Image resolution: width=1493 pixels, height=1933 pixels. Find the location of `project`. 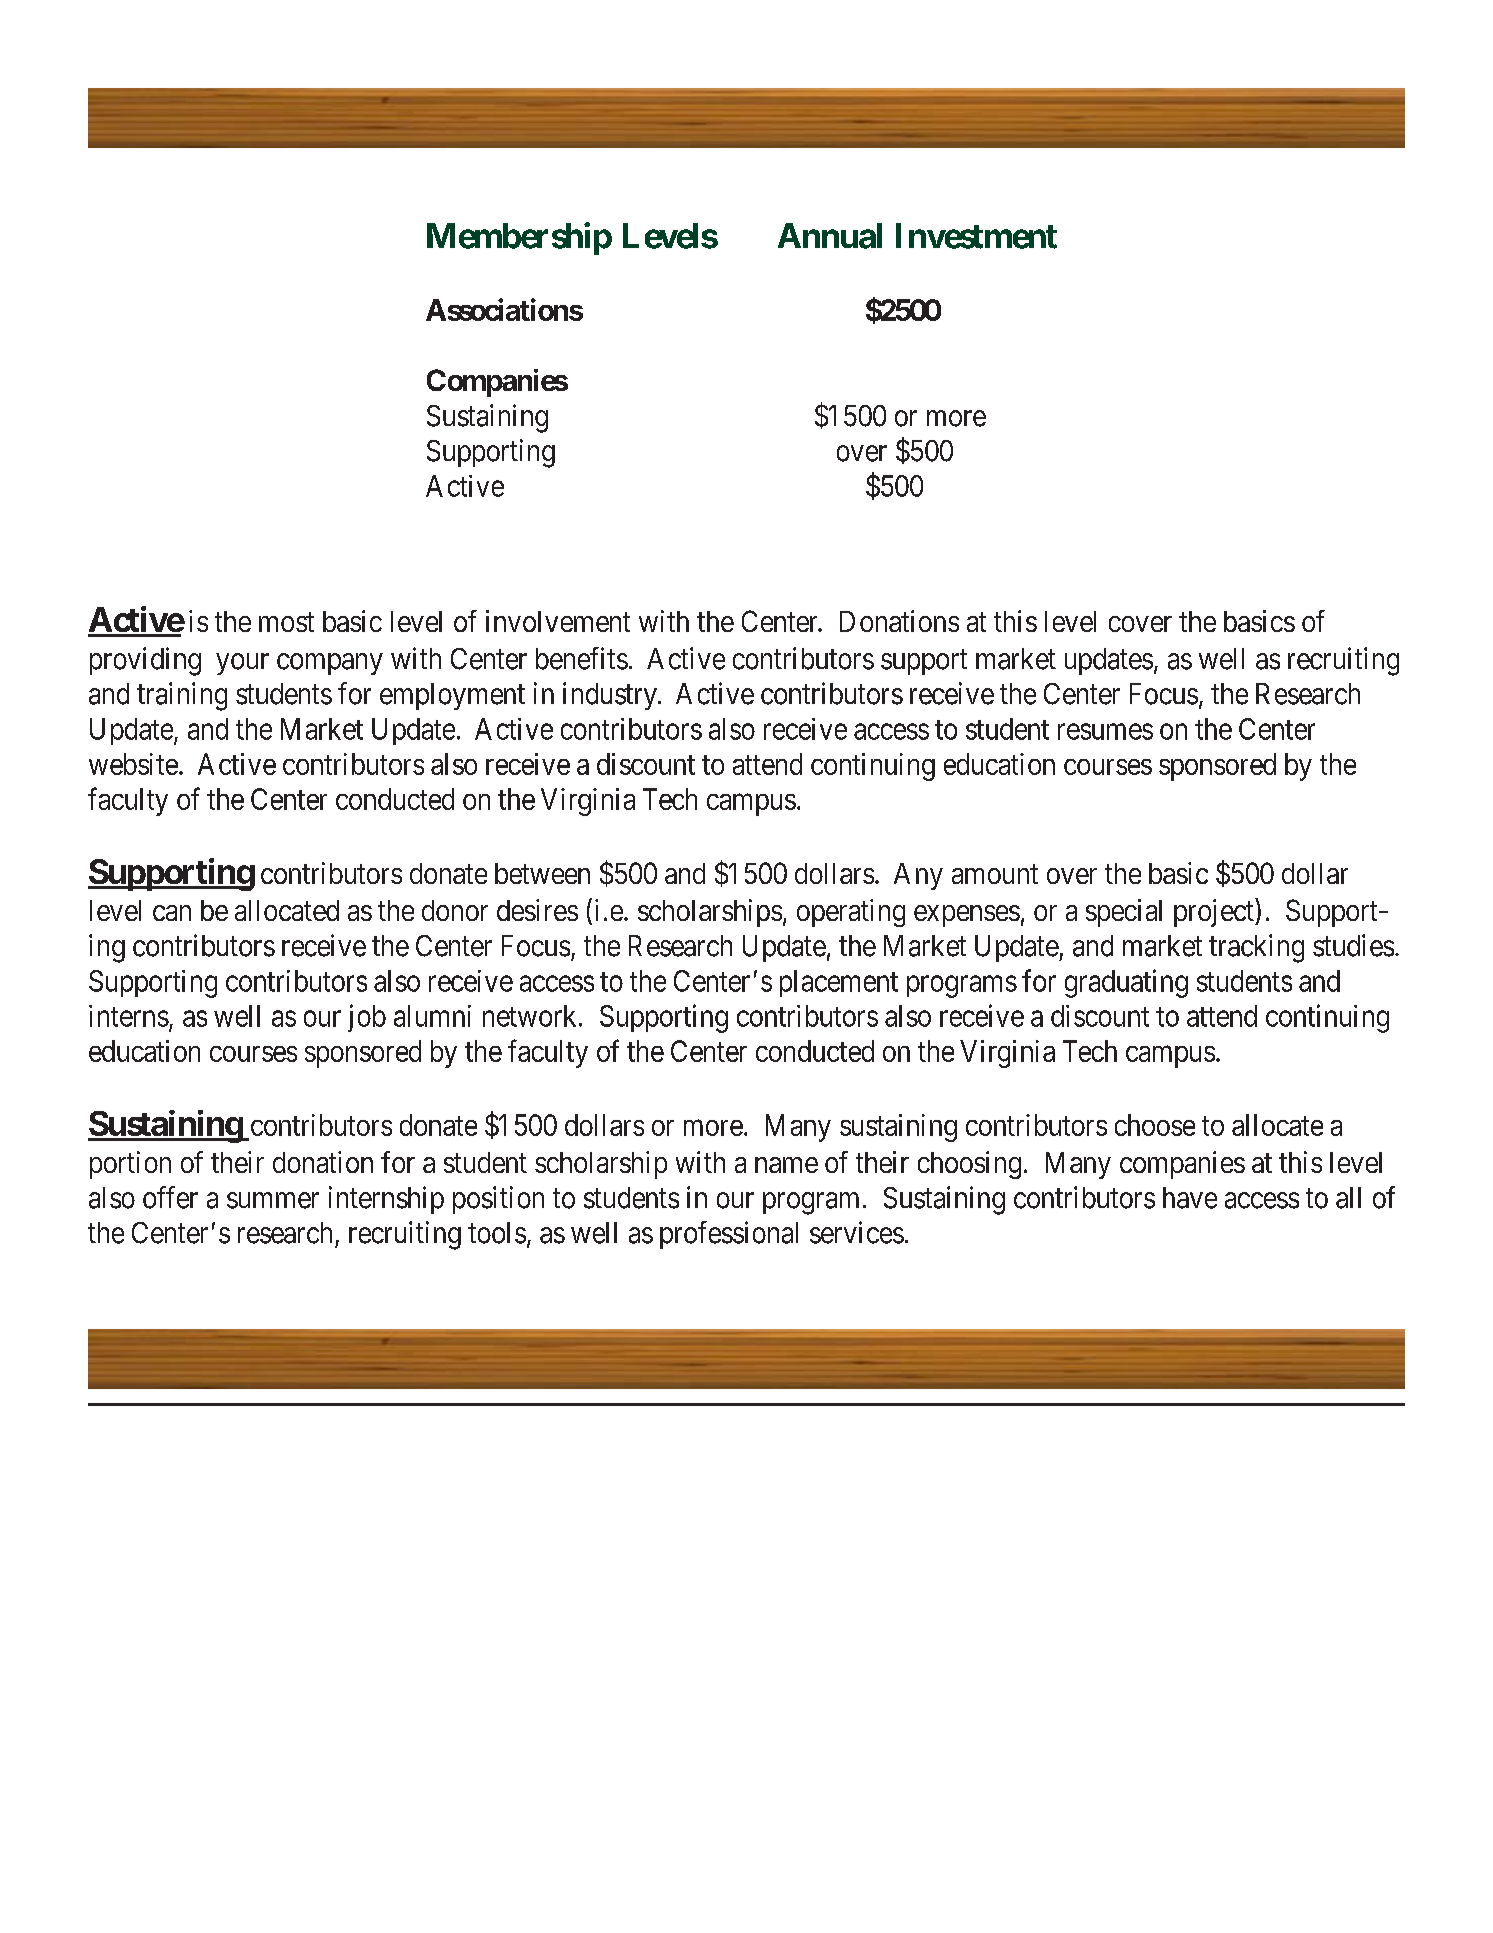

project is located at coordinates (1215, 913).
